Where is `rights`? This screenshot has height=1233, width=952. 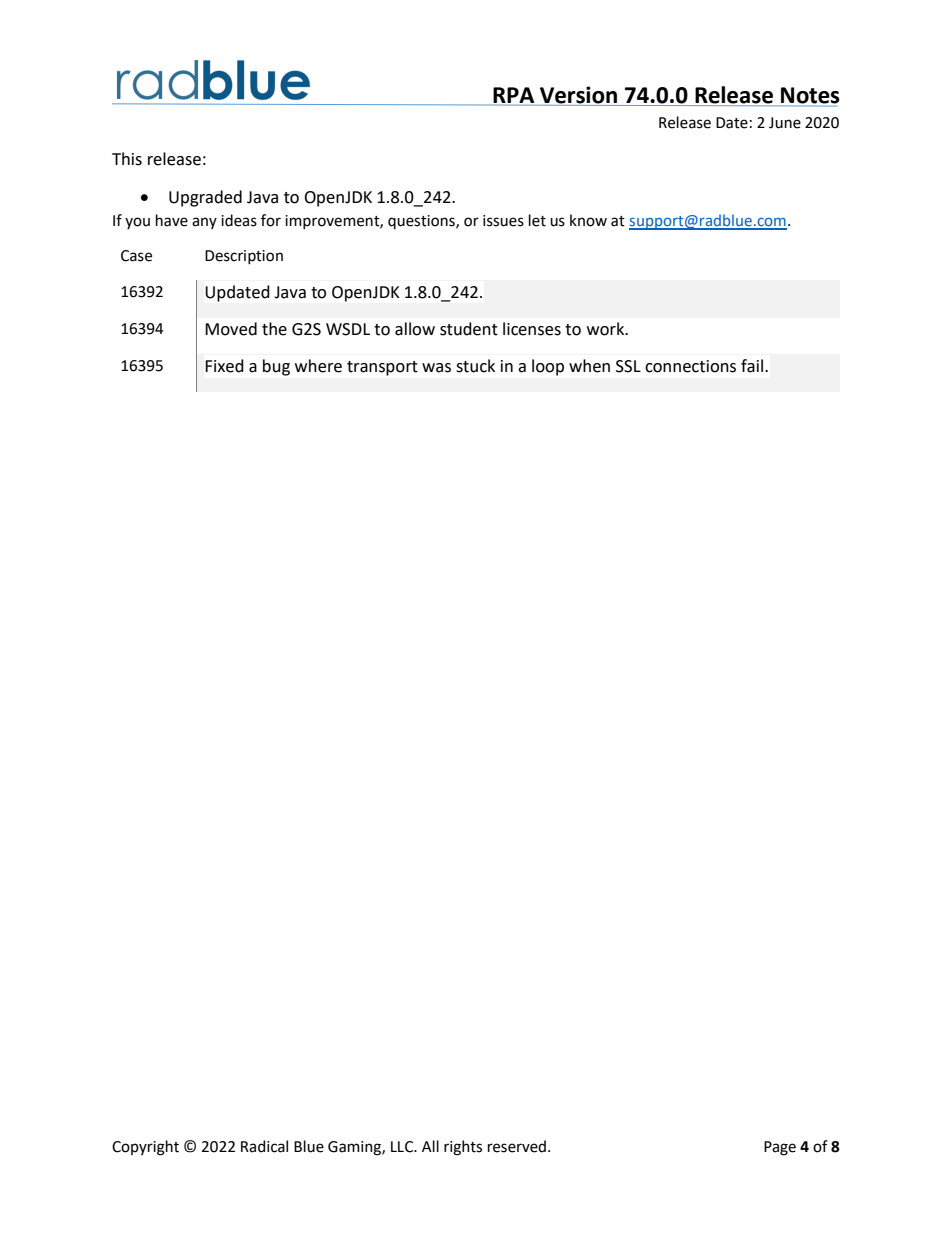
rights is located at coordinates (463, 1148).
